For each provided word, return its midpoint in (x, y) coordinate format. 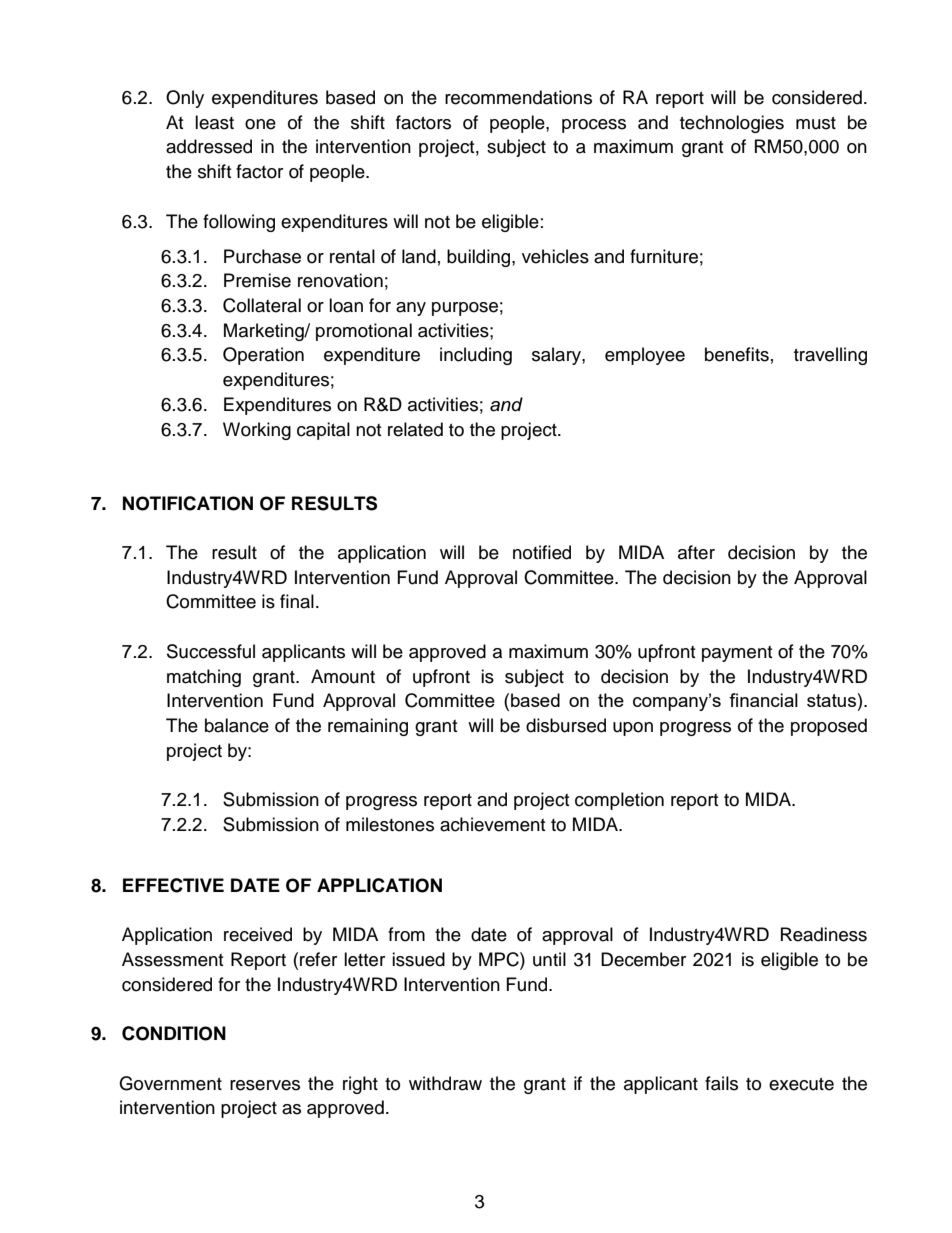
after (696, 552)
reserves (265, 1085)
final (297, 601)
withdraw (445, 1083)
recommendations (518, 97)
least (214, 122)
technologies (732, 124)
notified (542, 552)
